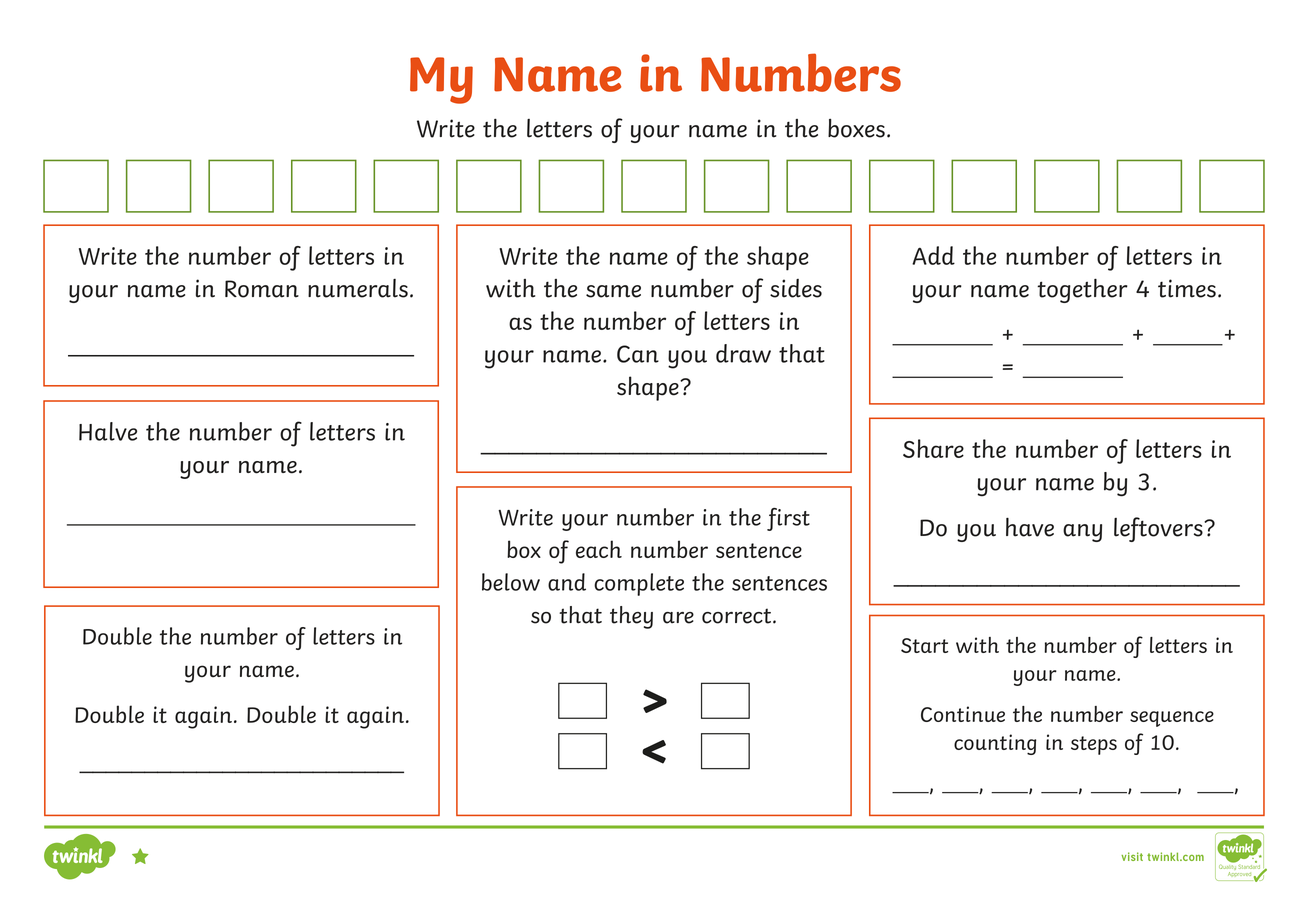 The width and height of the image is (1308, 924). Describe the element at coordinates (358, 288) in the image. I see `numerals` at that location.
